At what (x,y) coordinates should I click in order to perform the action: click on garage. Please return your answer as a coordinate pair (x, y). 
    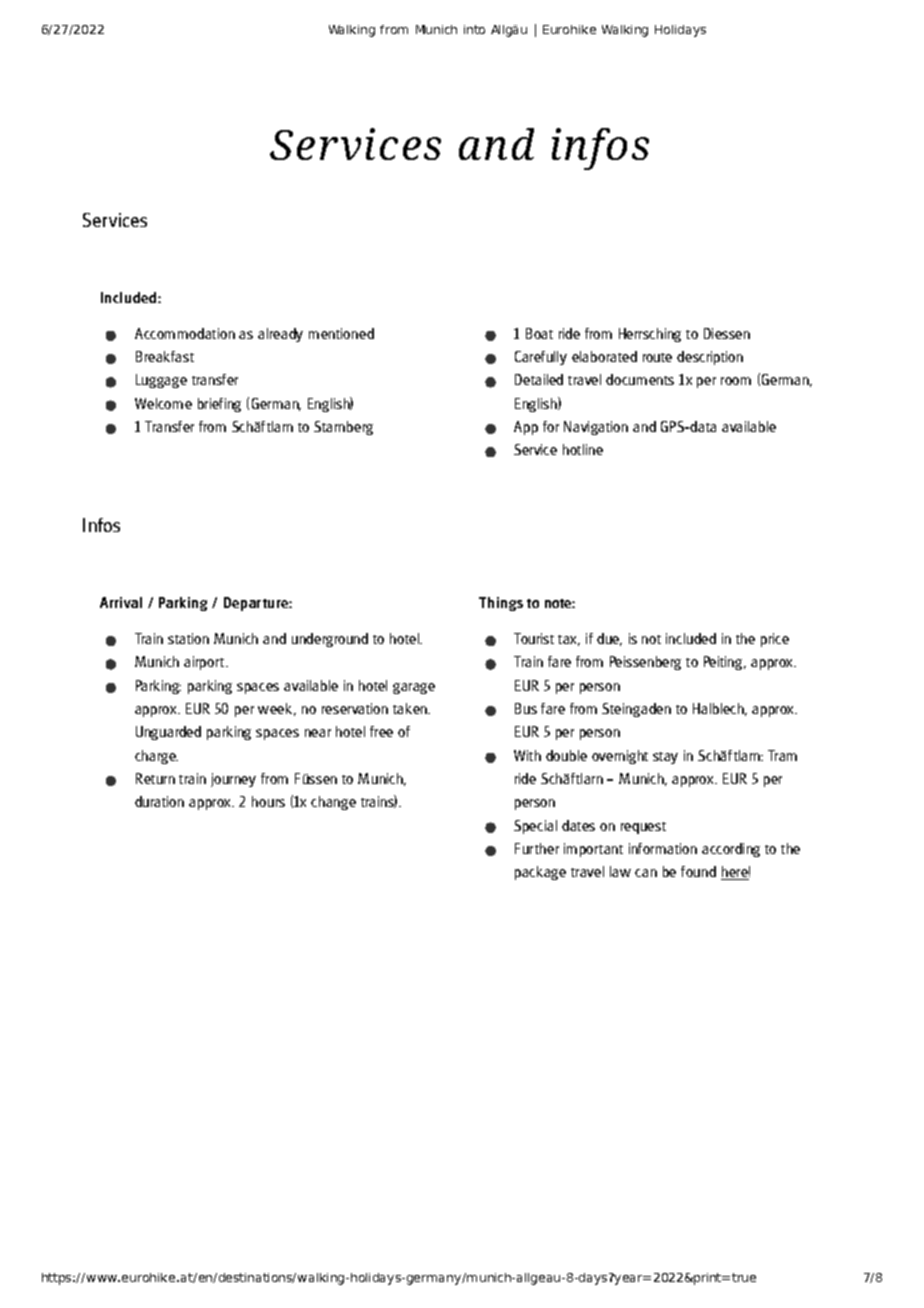
    Looking at the image, I should click on (414, 688).
